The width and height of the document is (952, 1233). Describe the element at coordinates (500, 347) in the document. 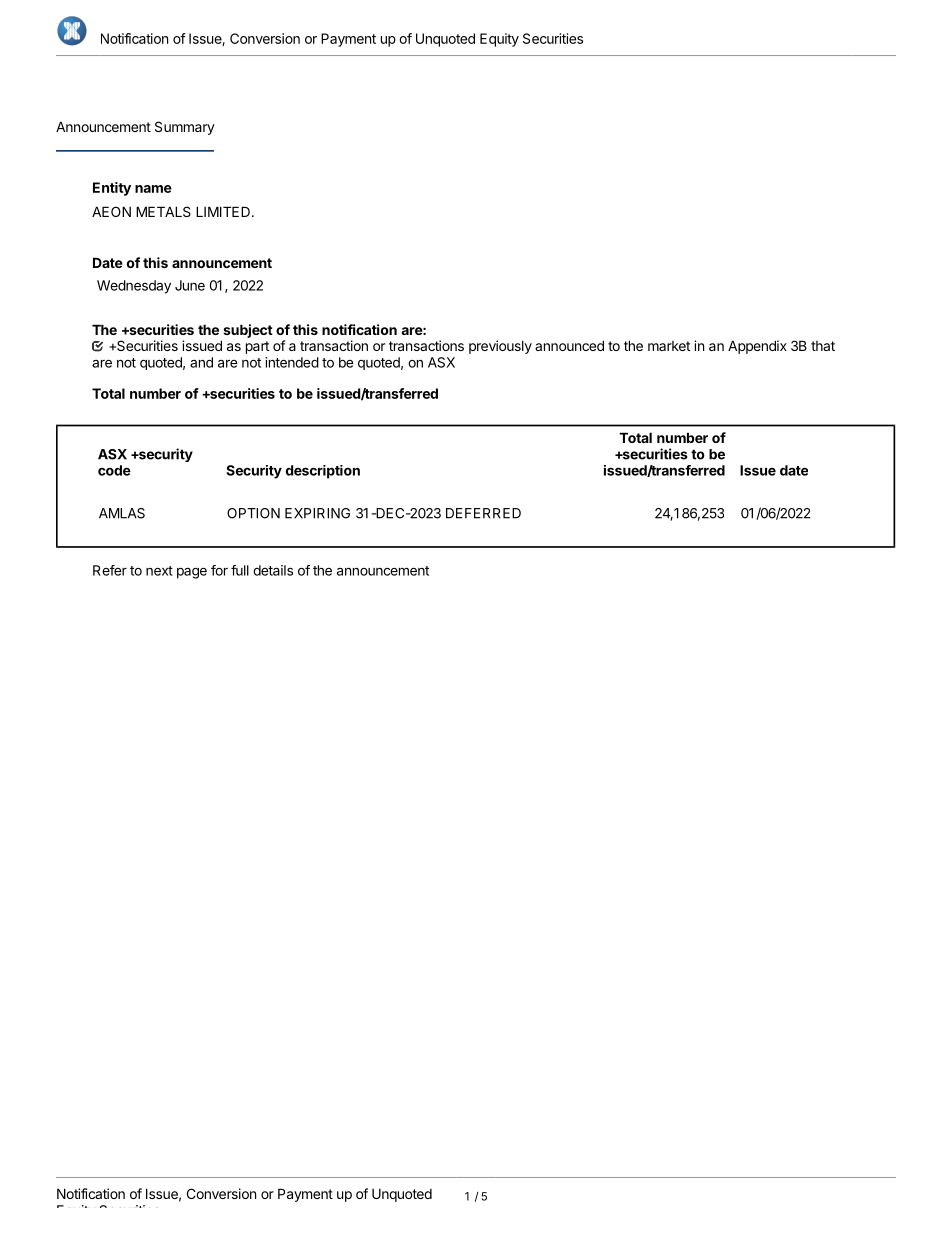

I see `previously` at that location.
